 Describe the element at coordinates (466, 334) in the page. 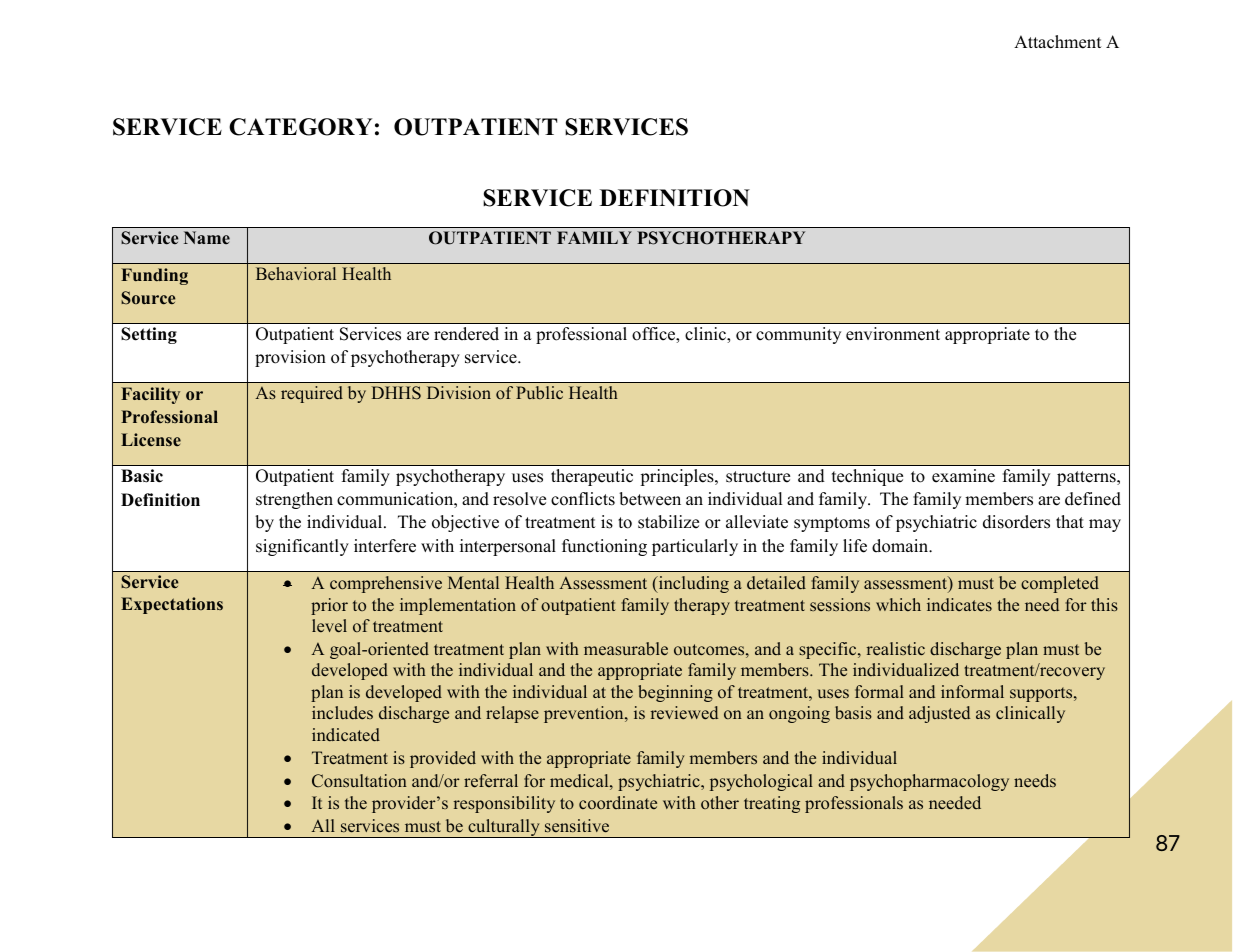

I see `rendered` at that location.
